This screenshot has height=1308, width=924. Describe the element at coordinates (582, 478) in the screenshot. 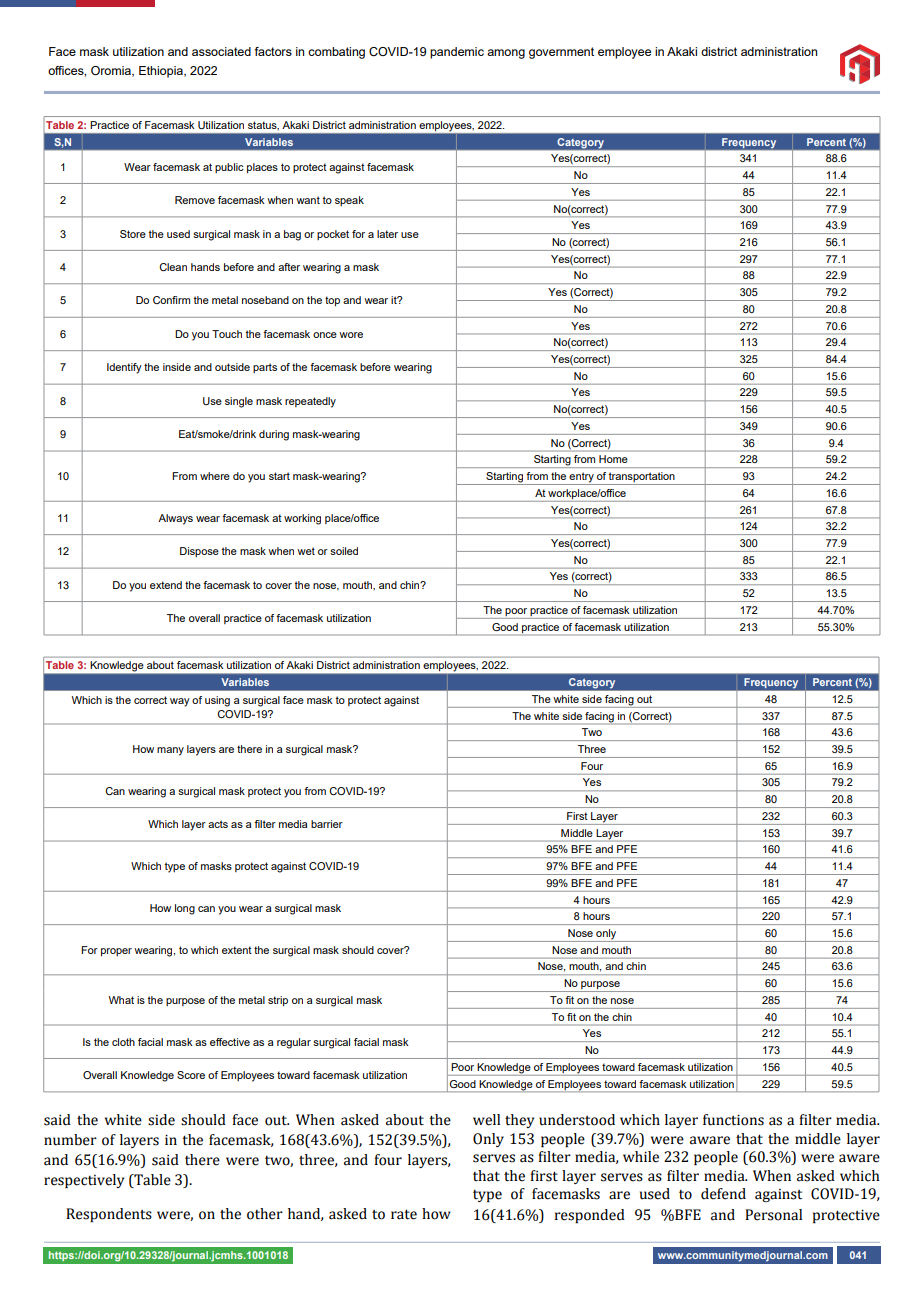

I see `entry` at that location.
